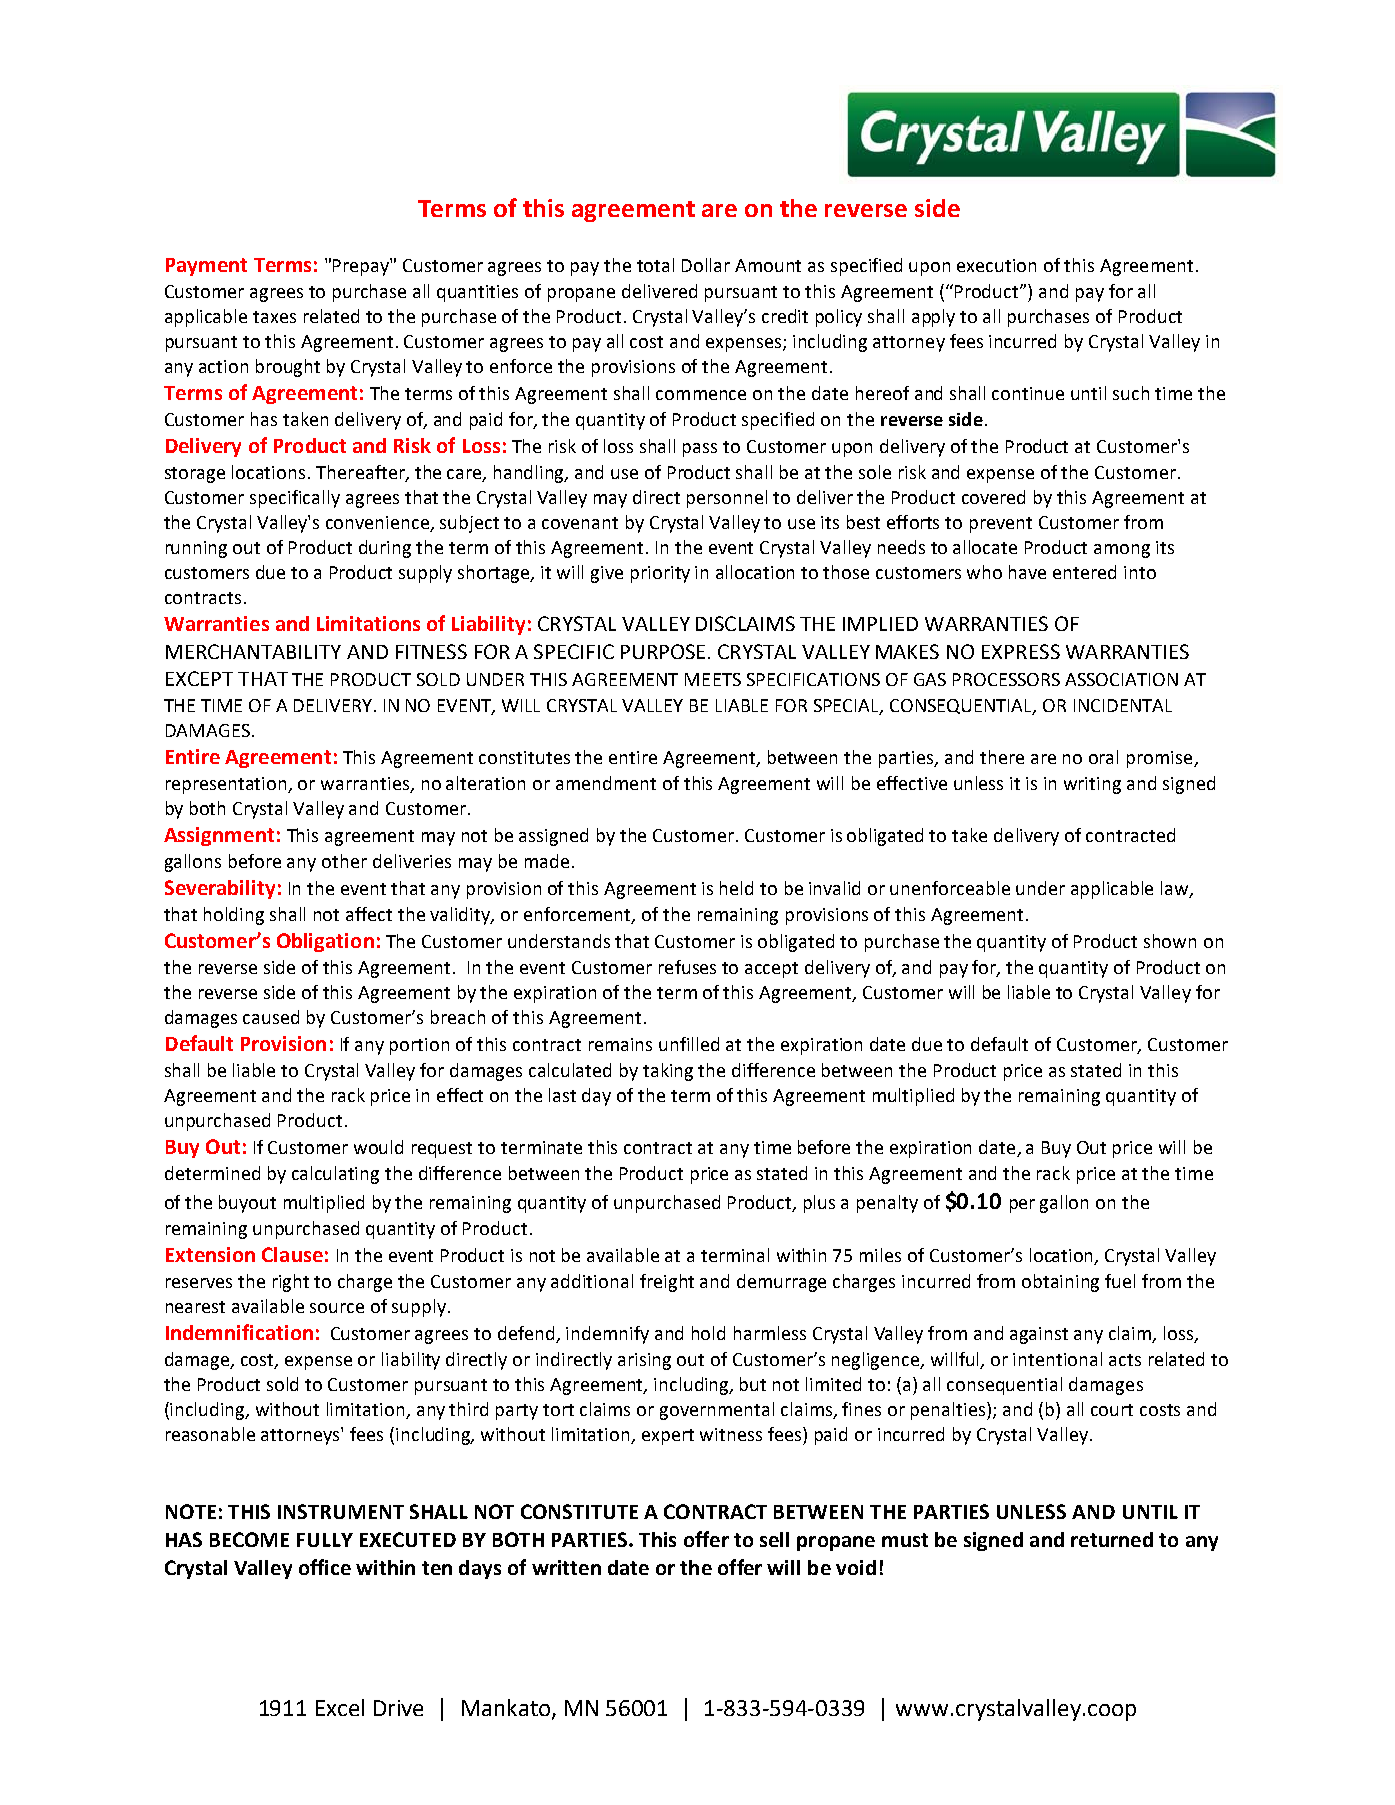  Describe the element at coordinates (1112, 1539) in the screenshot. I see `returned` at that location.
